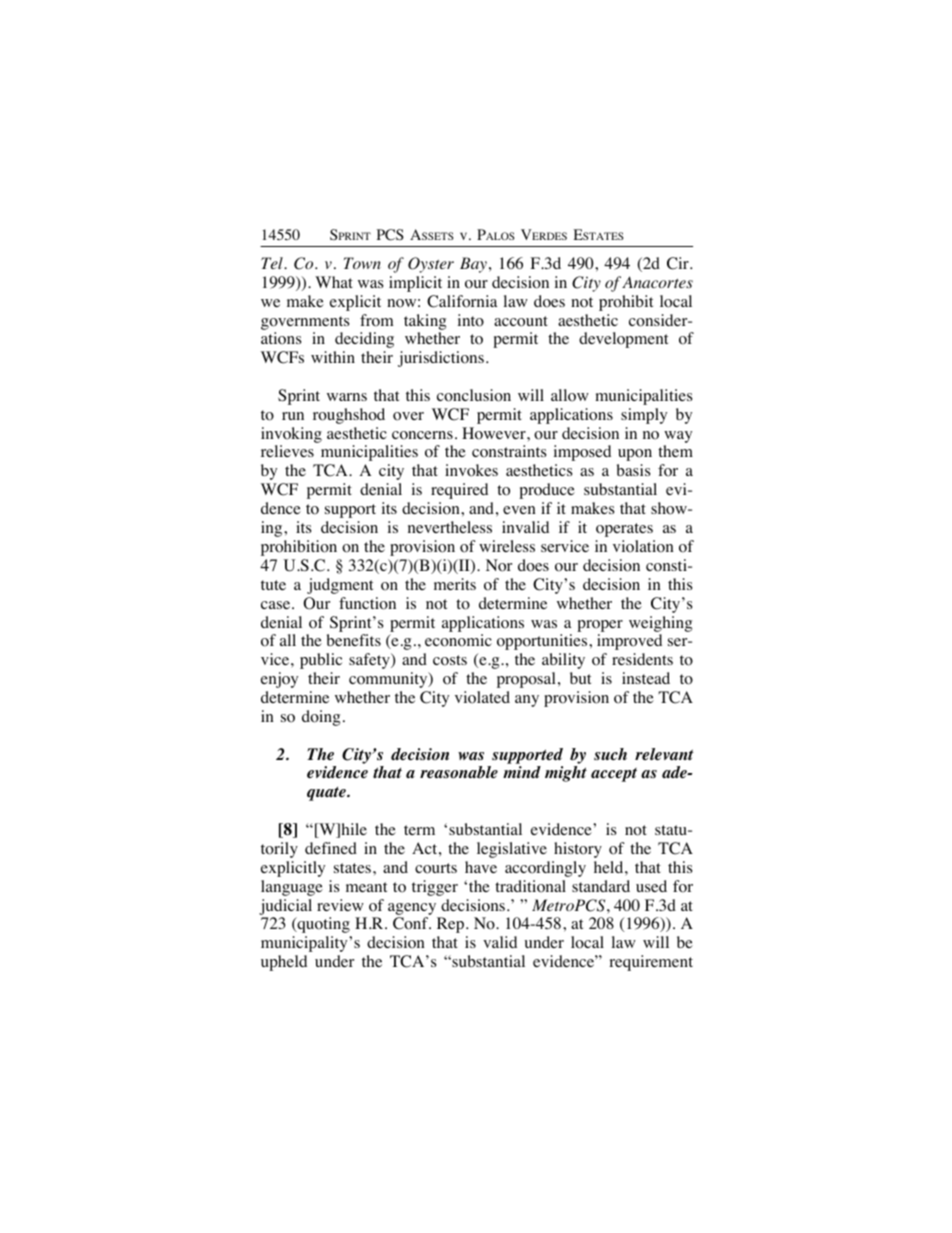 The width and height of the document is (952, 1233). I want to click on What, so click(334, 282).
